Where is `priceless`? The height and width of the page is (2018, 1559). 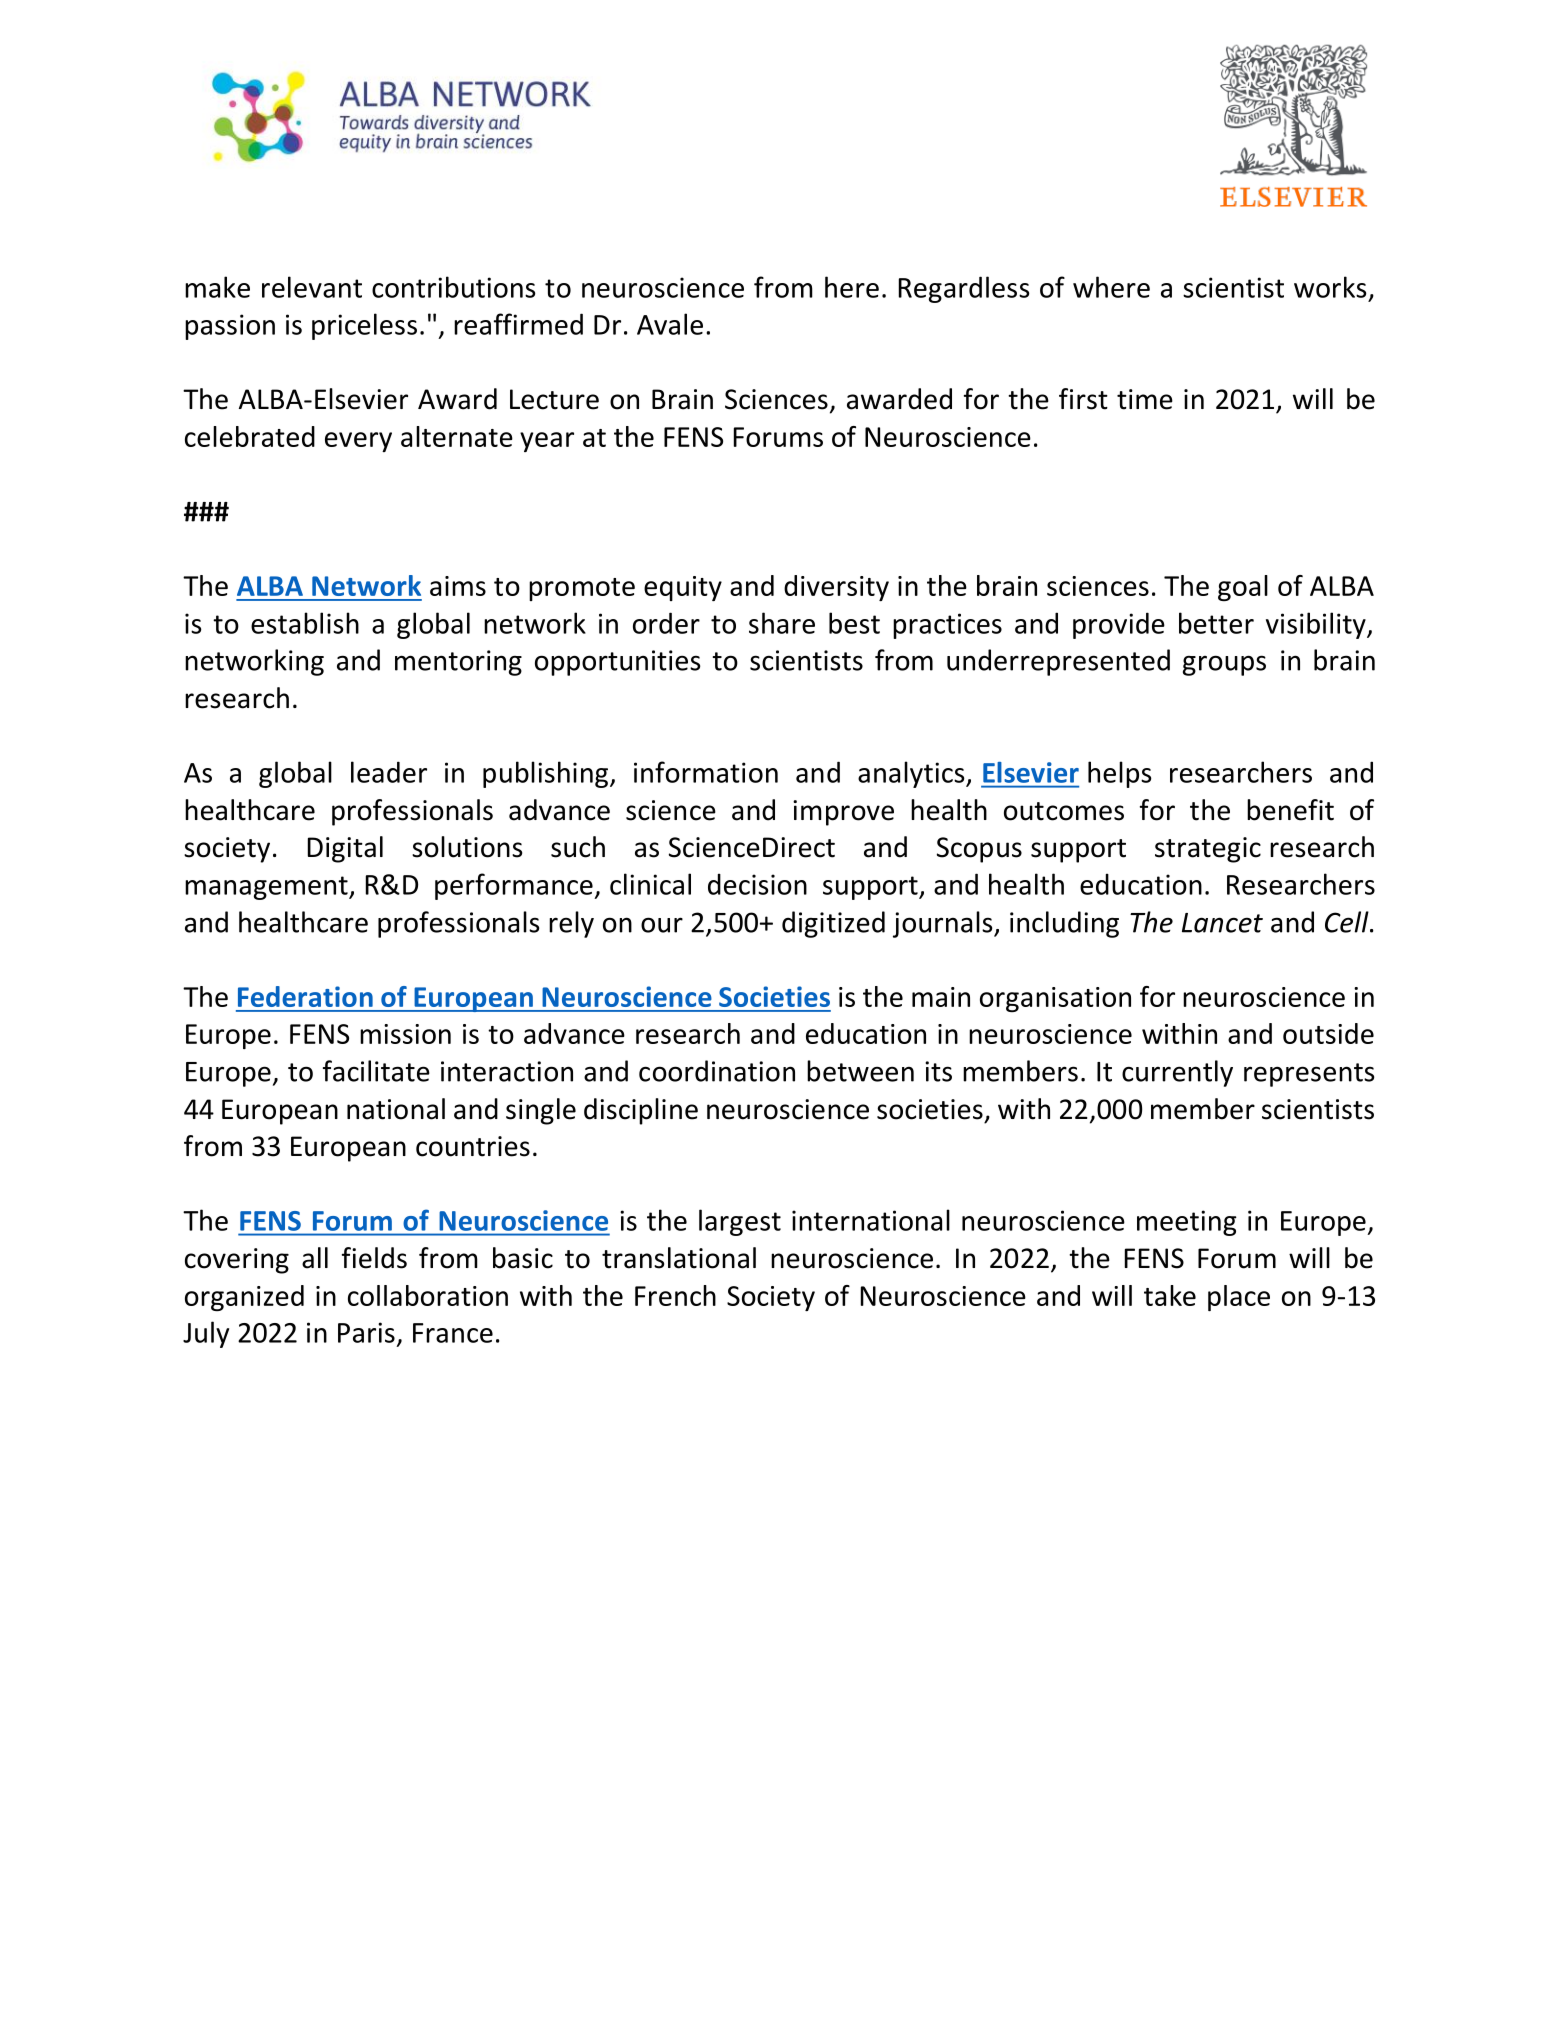
priceless is located at coordinates (364, 326).
